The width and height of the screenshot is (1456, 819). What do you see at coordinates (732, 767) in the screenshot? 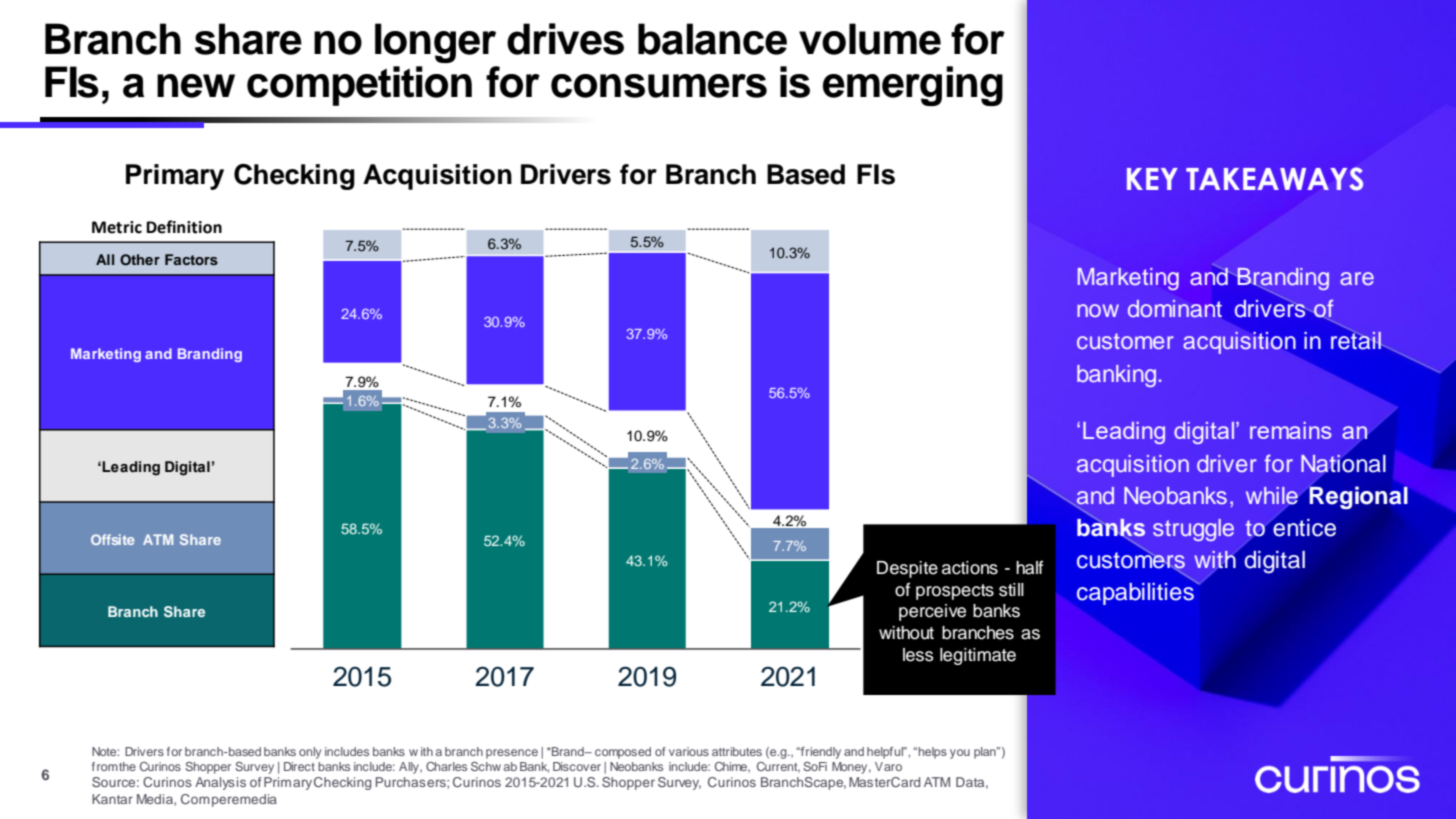
I see `Chime` at bounding box center [732, 767].
